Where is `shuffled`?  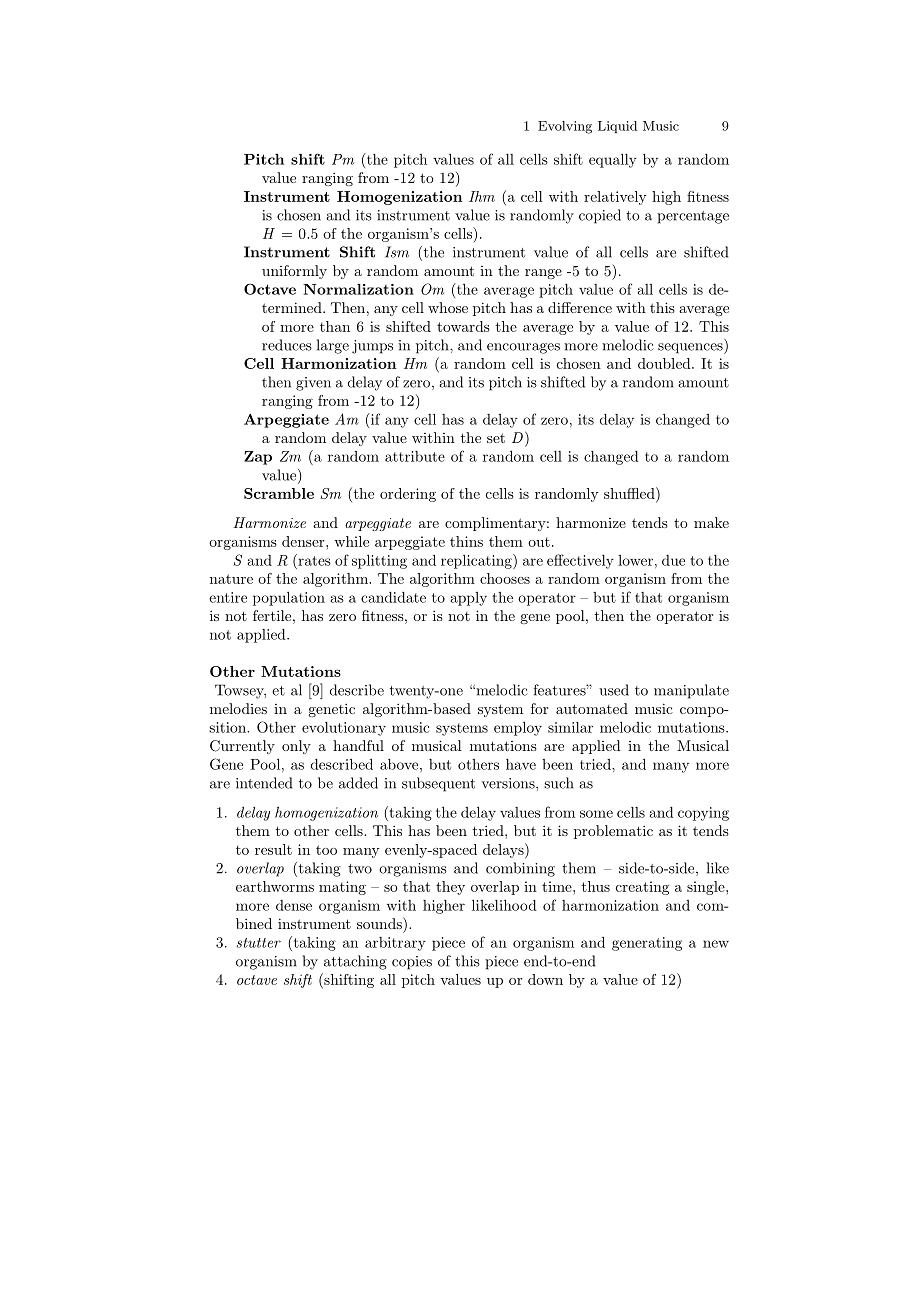
shuffled is located at coordinates (630, 493).
